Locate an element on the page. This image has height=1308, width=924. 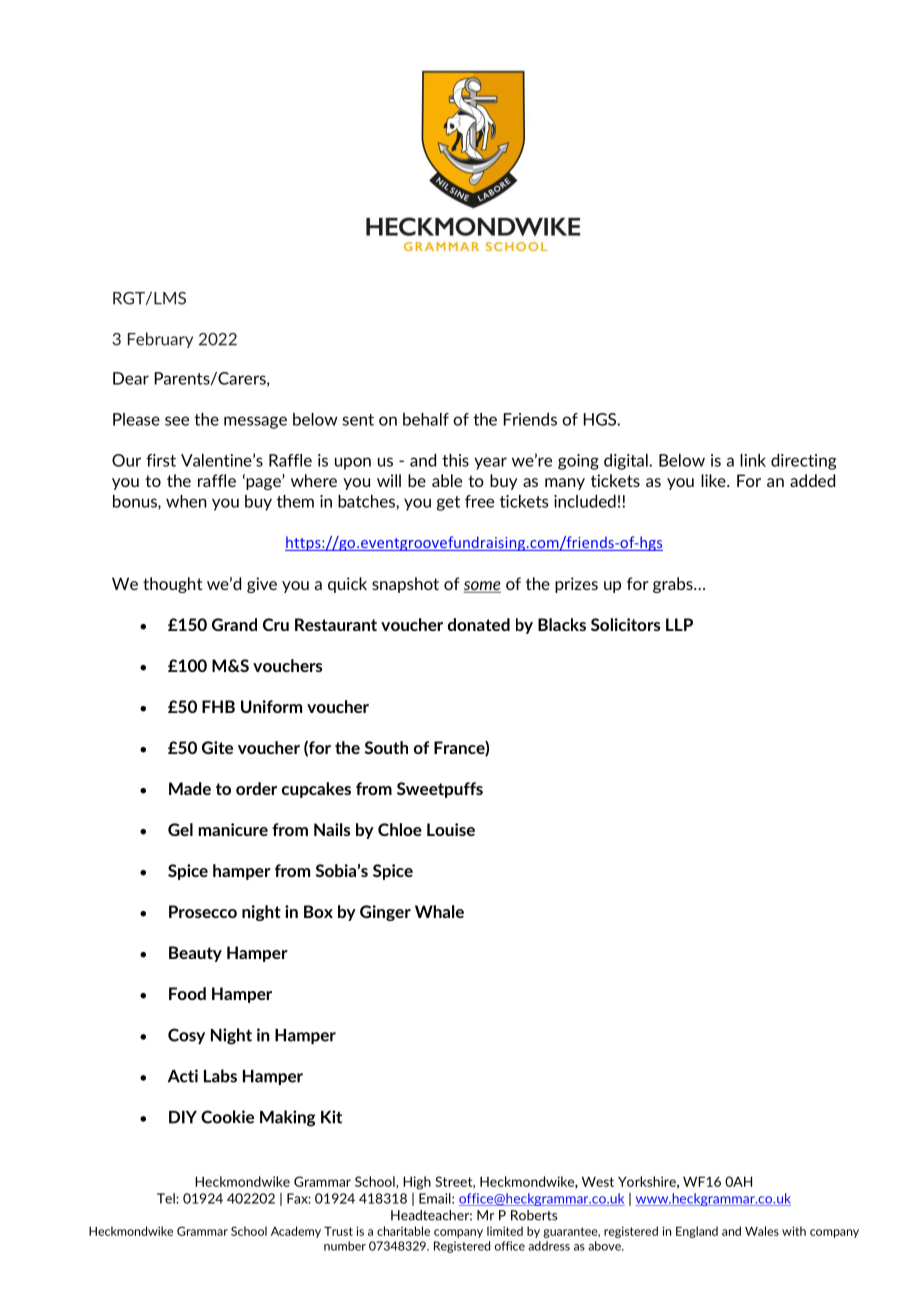
February is located at coordinates (160, 340).
